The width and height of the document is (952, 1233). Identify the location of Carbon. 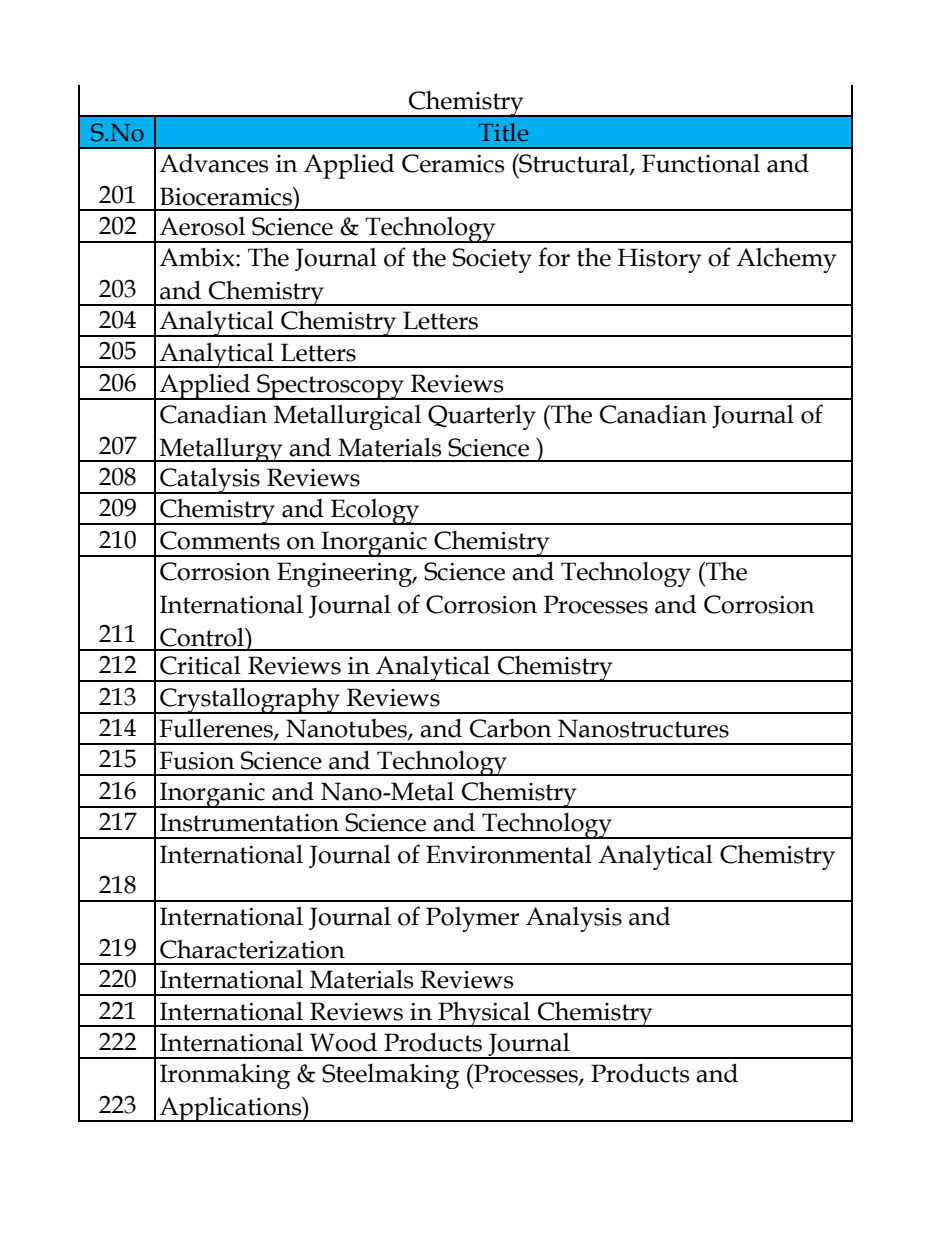
(511, 728).
